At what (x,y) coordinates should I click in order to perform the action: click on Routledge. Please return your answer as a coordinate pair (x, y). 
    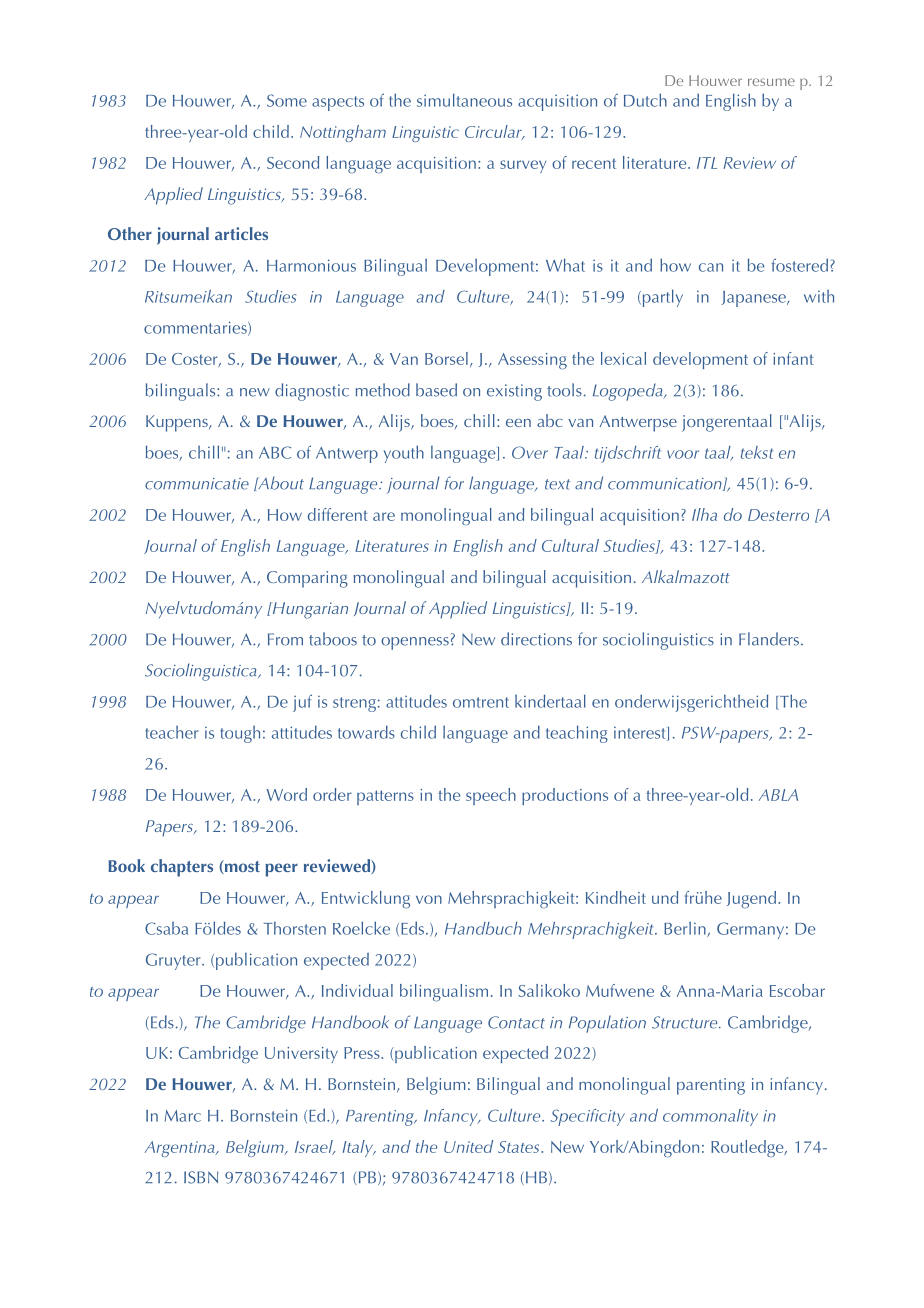
    Looking at the image, I should click on (748, 1148).
